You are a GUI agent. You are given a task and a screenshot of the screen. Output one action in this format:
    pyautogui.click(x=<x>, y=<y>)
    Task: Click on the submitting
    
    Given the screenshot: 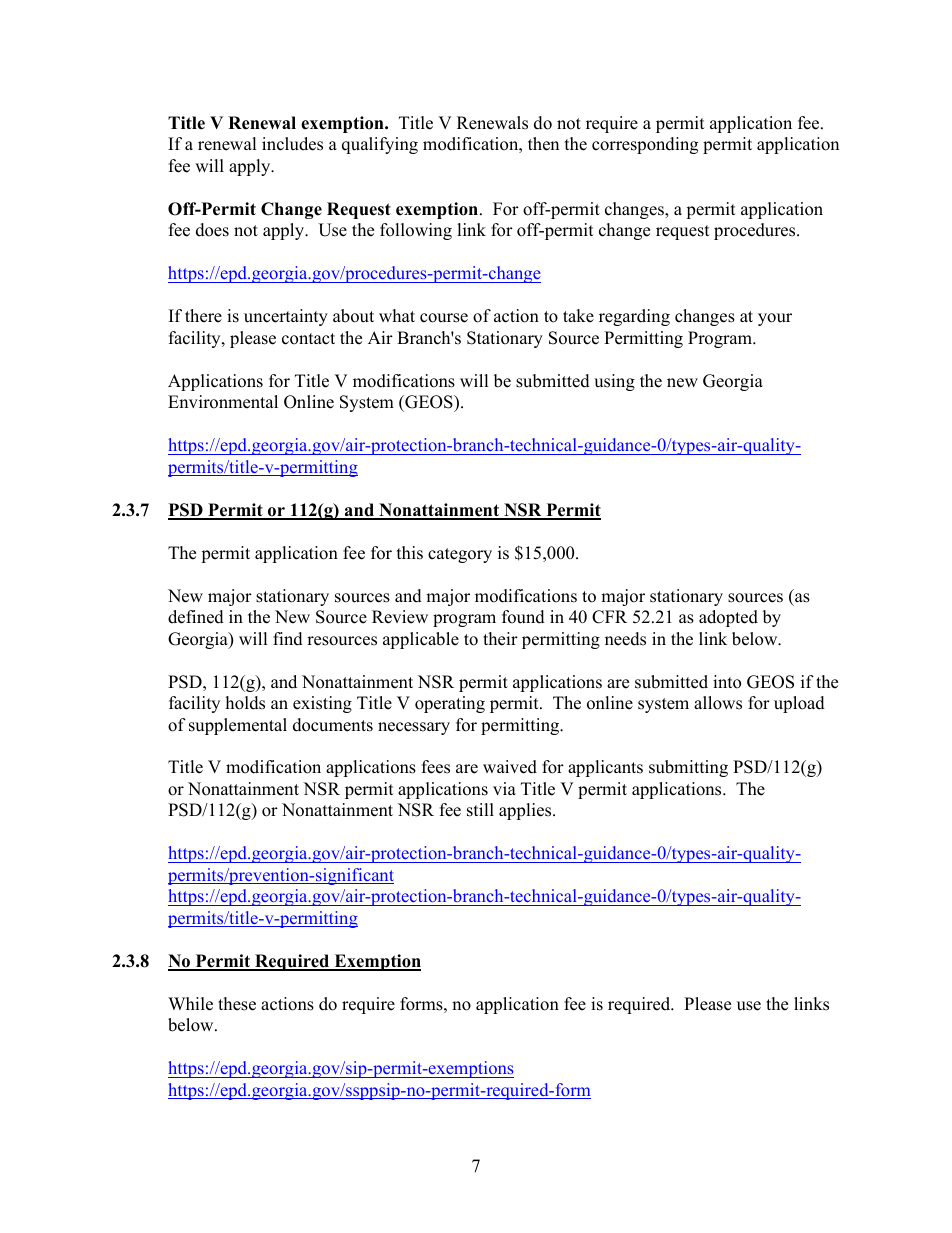 What is the action you would take?
    pyautogui.click(x=688, y=768)
